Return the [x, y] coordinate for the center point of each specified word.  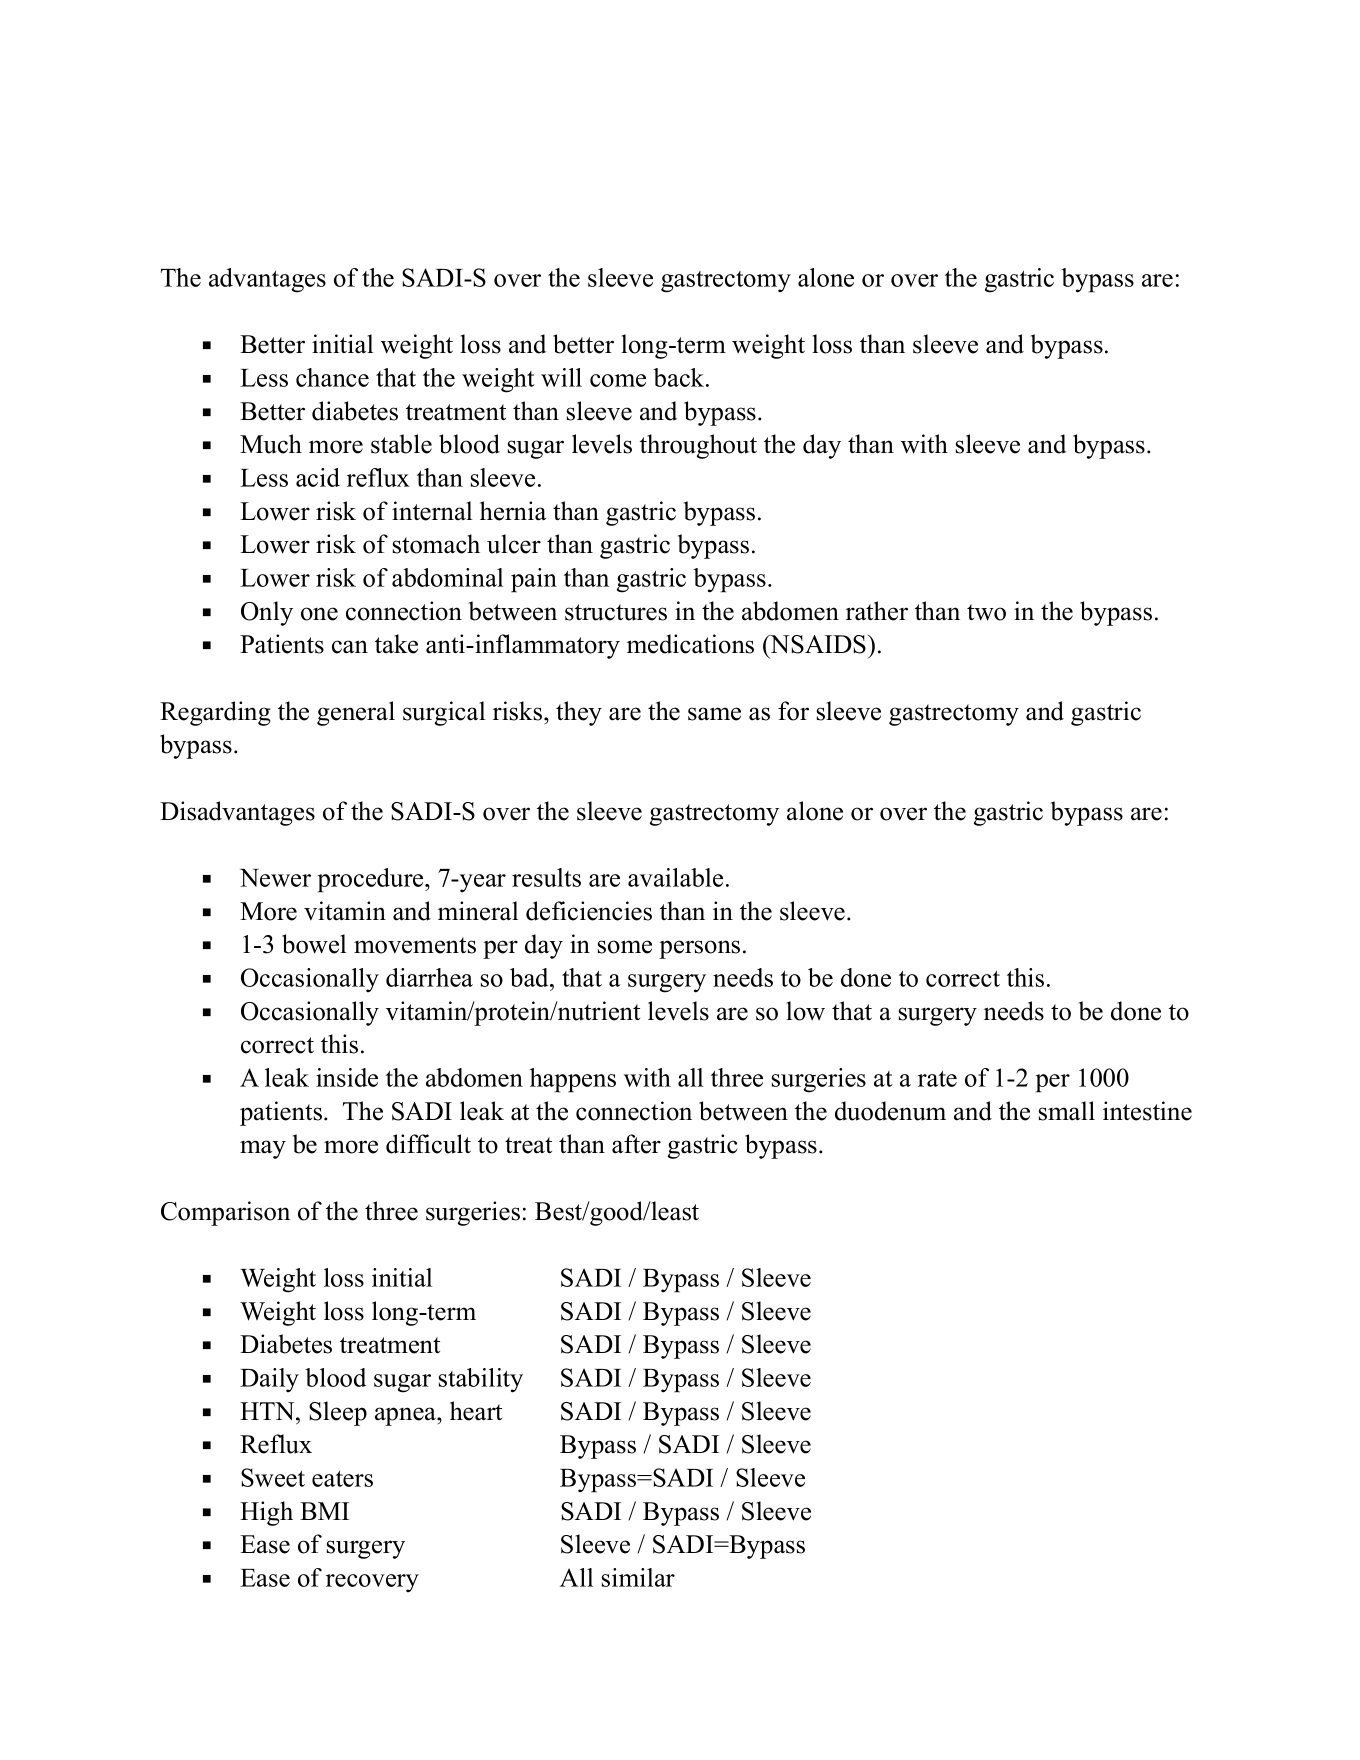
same [714, 714]
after [636, 1144]
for [793, 711]
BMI [324, 1511]
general [356, 713]
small [1067, 1111]
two [986, 612]
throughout [698, 446]
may [263, 1149]
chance [332, 377]
